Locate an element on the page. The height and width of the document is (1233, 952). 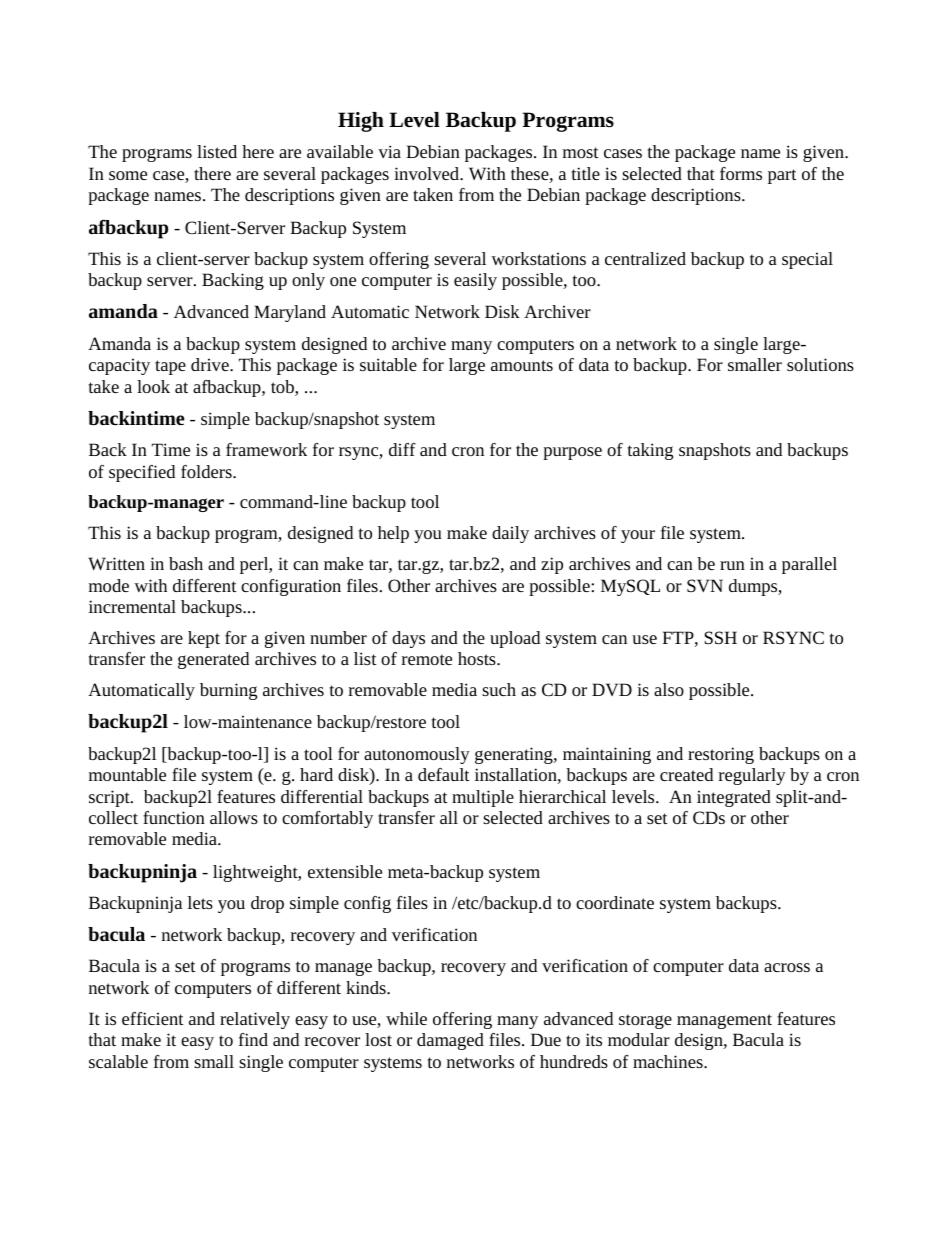
bash is located at coordinates (186, 563).
